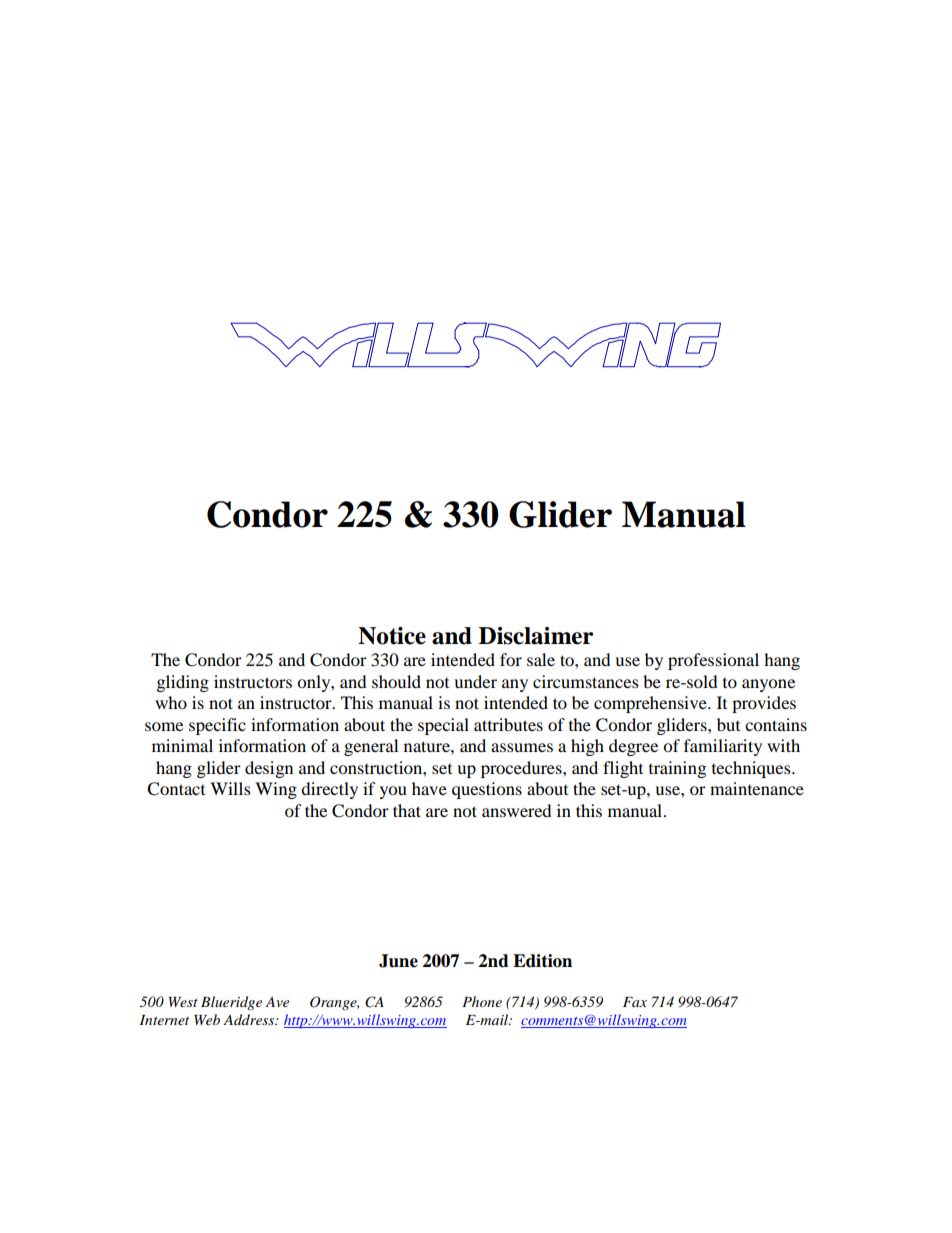 The height and width of the image is (1233, 952). Describe the element at coordinates (269, 769) in the image. I see `design` at that location.
